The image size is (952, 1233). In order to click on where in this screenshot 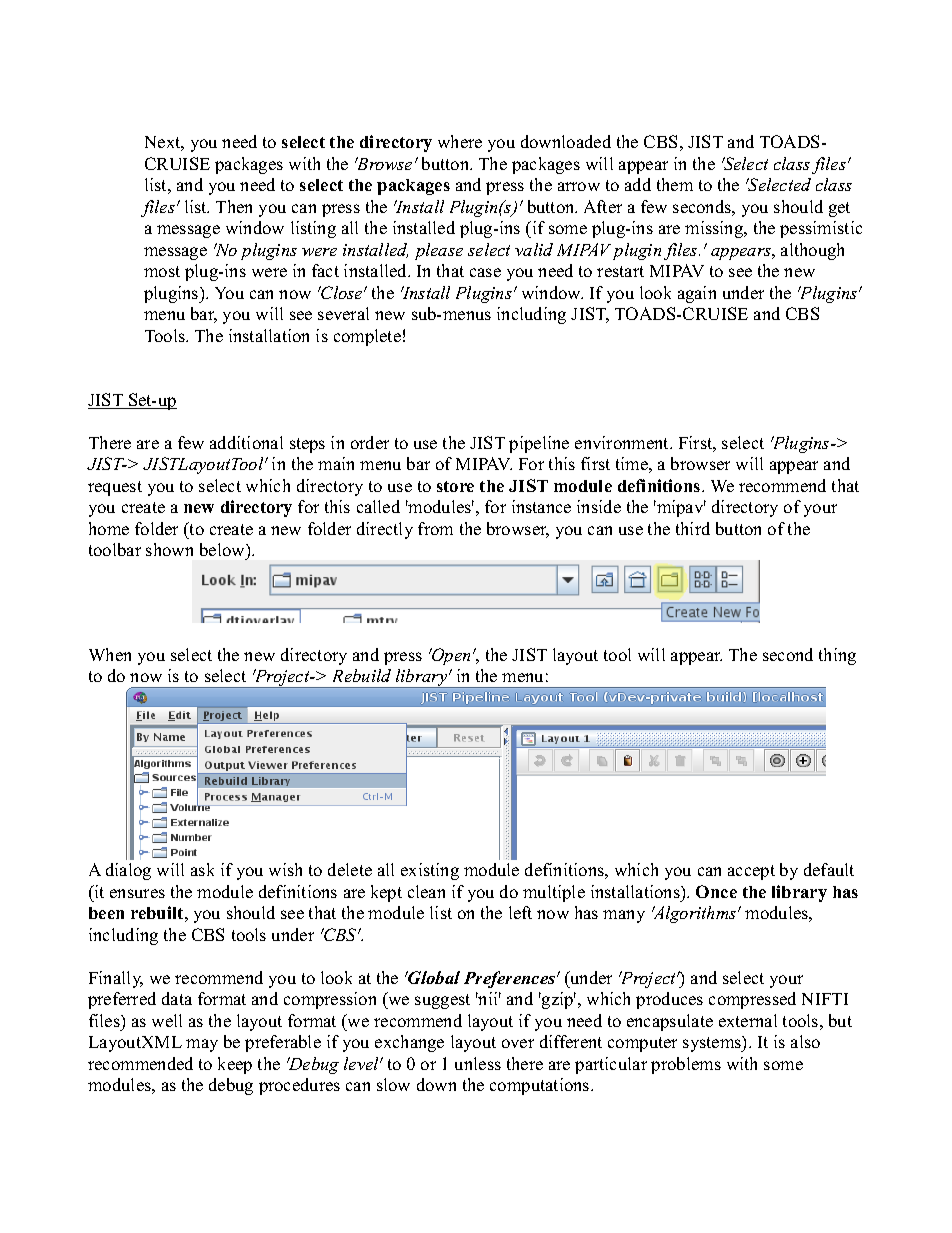, I will do `click(460, 141)`.
